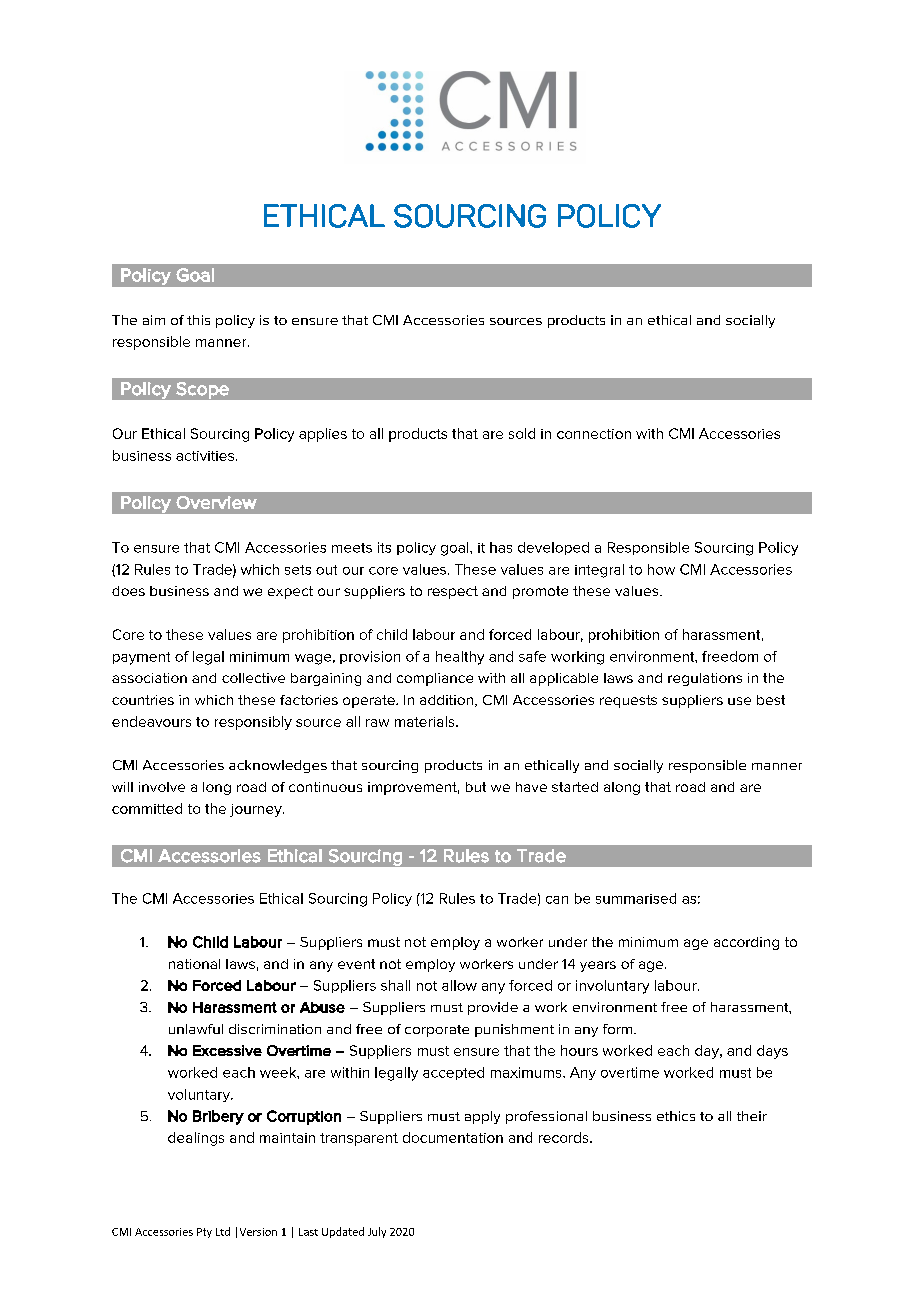 The height and width of the page is (1308, 924). Describe the element at coordinates (575, 787) in the page. I see `started` at that location.
